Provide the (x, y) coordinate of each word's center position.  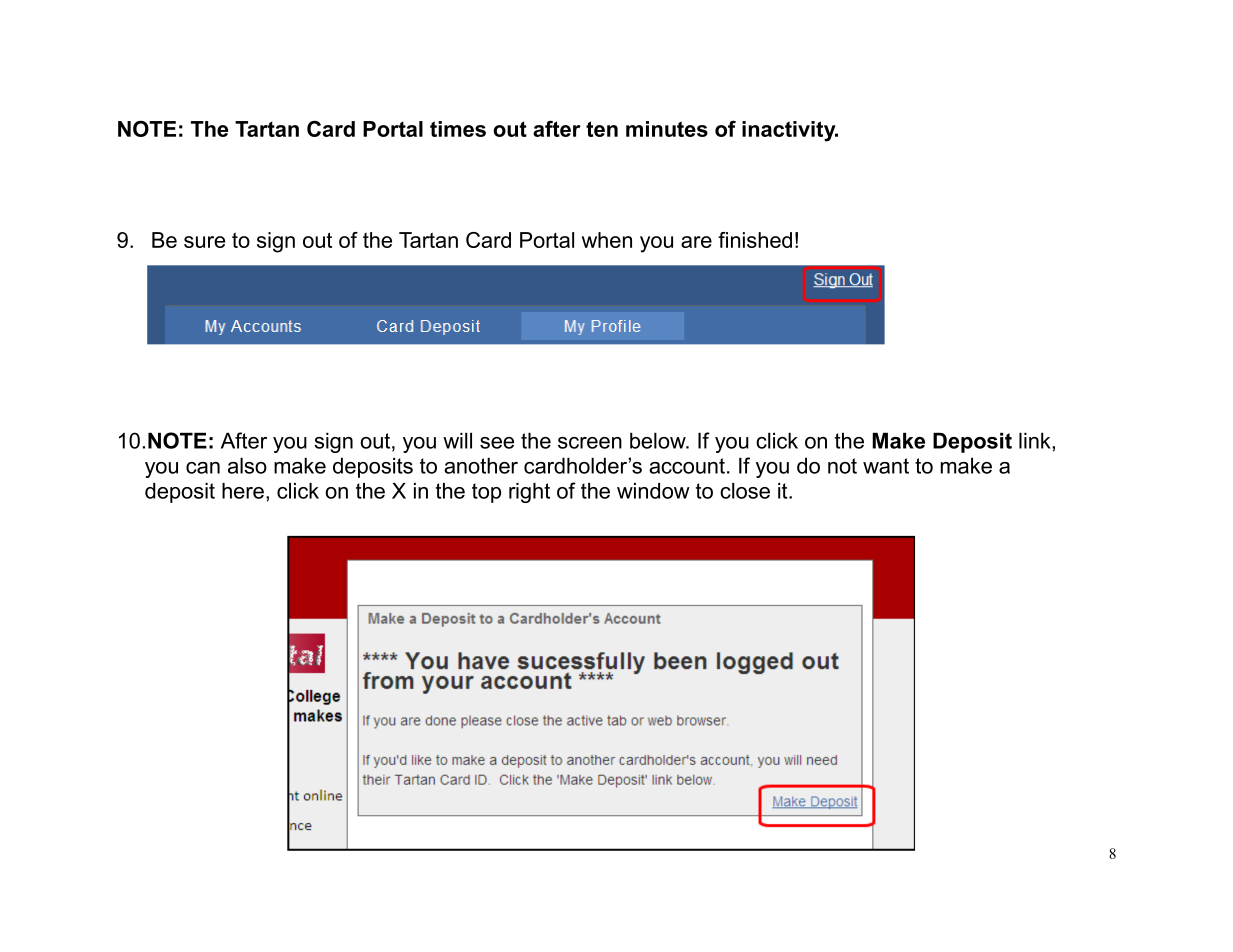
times (458, 129)
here (243, 491)
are (696, 242)
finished (755, 240)
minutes (667, 129)
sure (204, 242)
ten (602, 129)
